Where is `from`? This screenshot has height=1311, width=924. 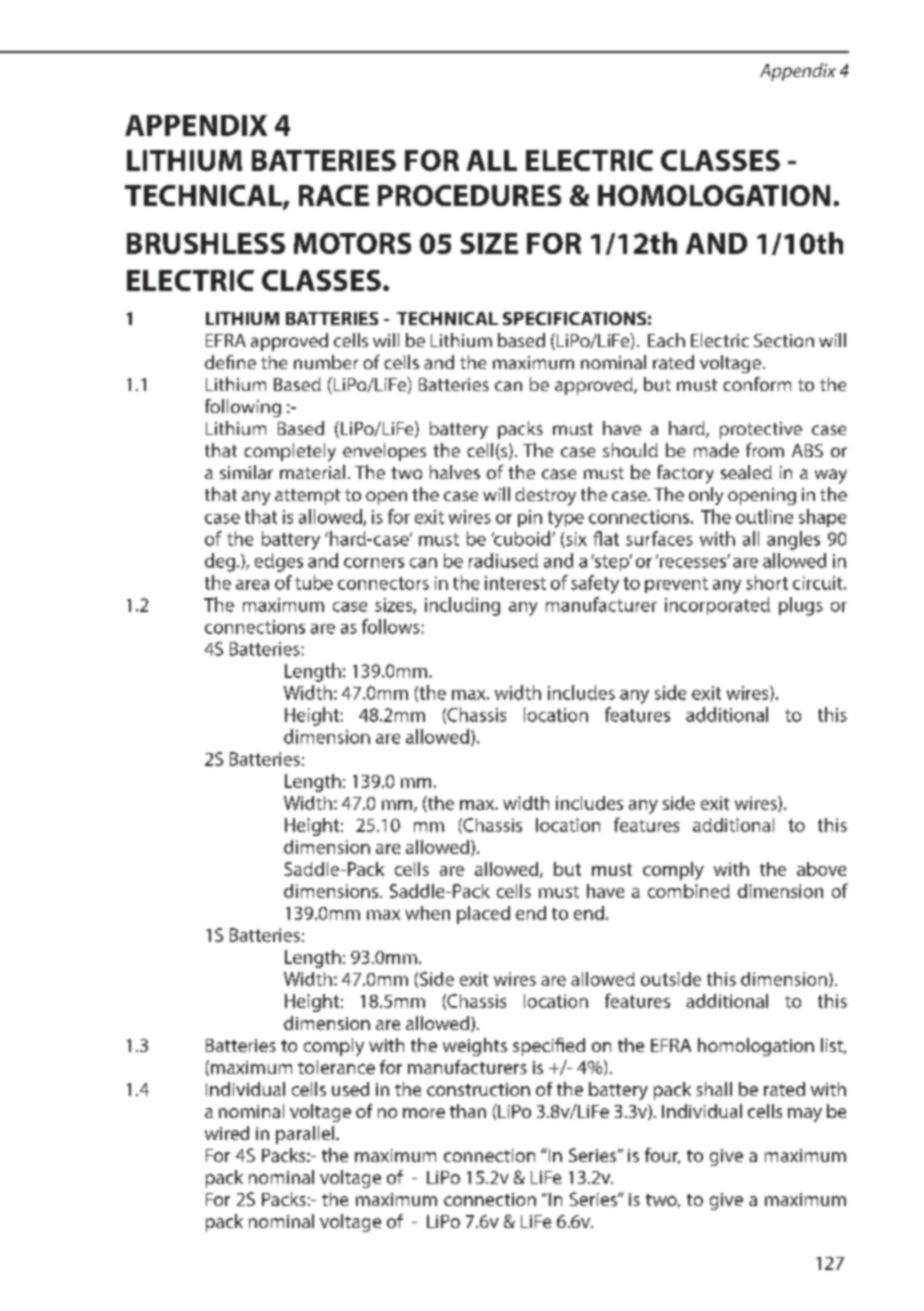
from is located at coordinates (765, 450).
